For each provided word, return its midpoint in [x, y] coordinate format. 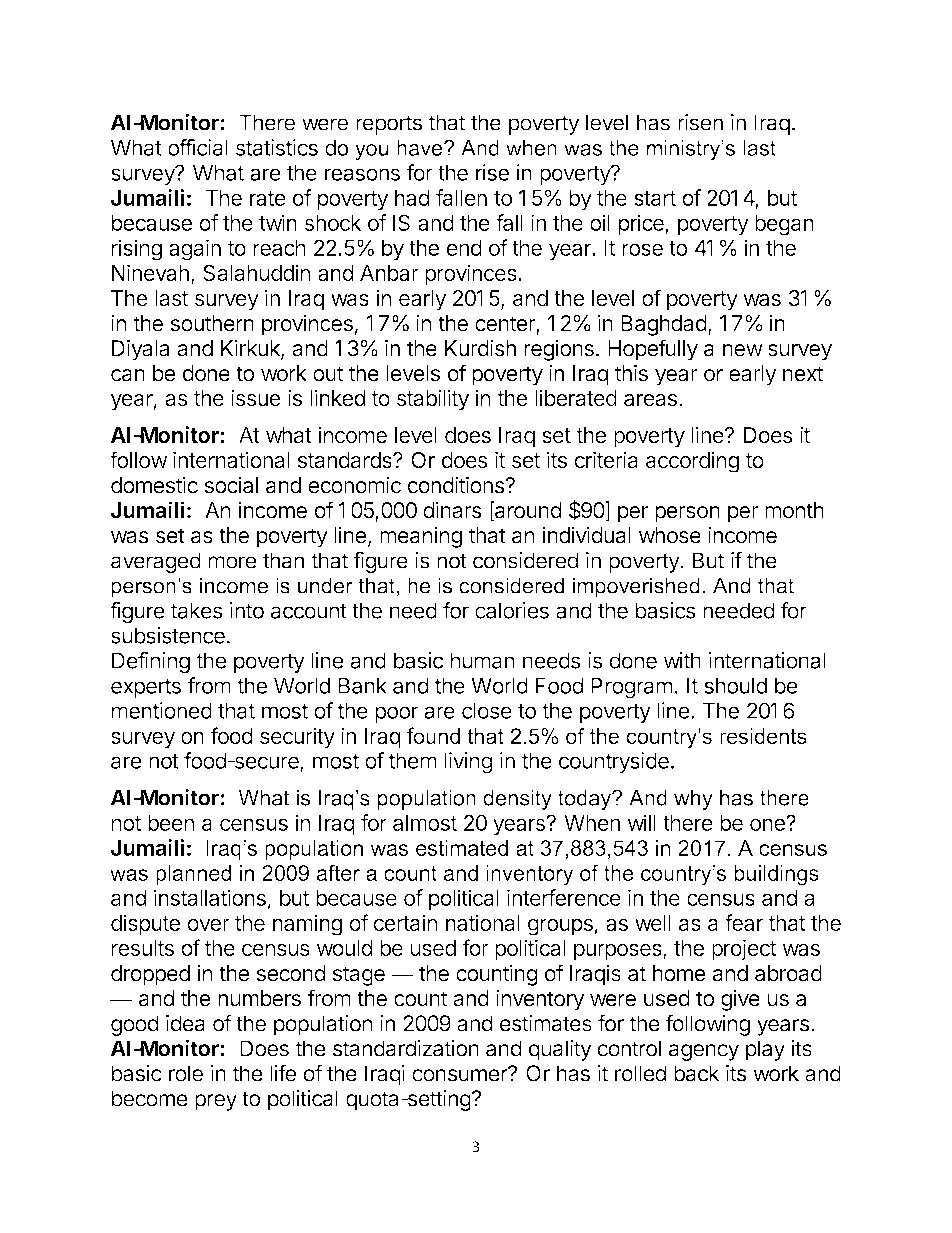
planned [193, 875]
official [198, 147]
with [682, 660]
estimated [462, 848]
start [655, 198]
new [743, 350]
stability [433, 400]
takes [197, 610]
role [186, 1073]
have [421, 148]
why [693, 800]
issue [256, 398]
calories [512, 610]
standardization [406, 1048]
